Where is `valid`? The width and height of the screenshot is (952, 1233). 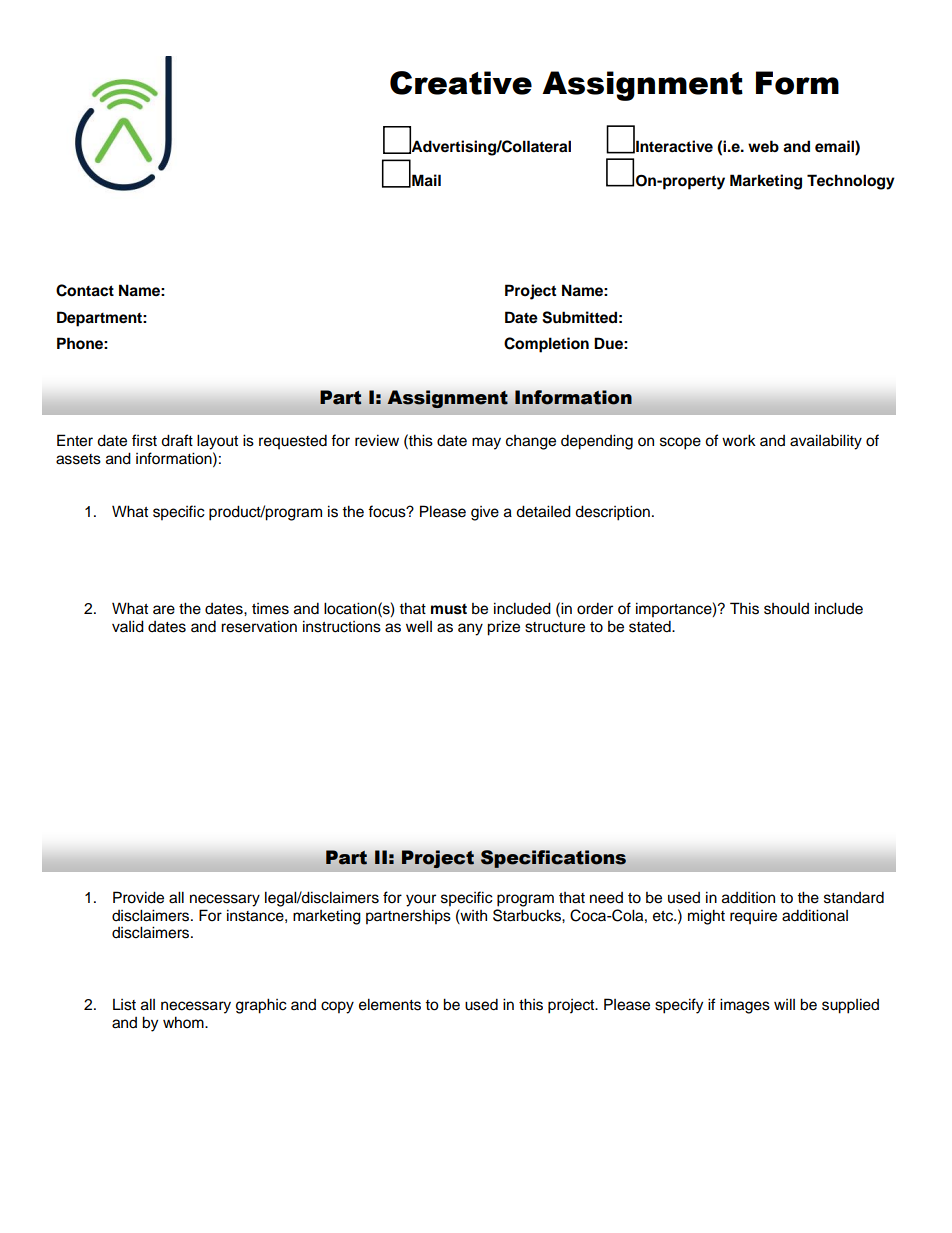 valid is located at coordinates (128, 626).
